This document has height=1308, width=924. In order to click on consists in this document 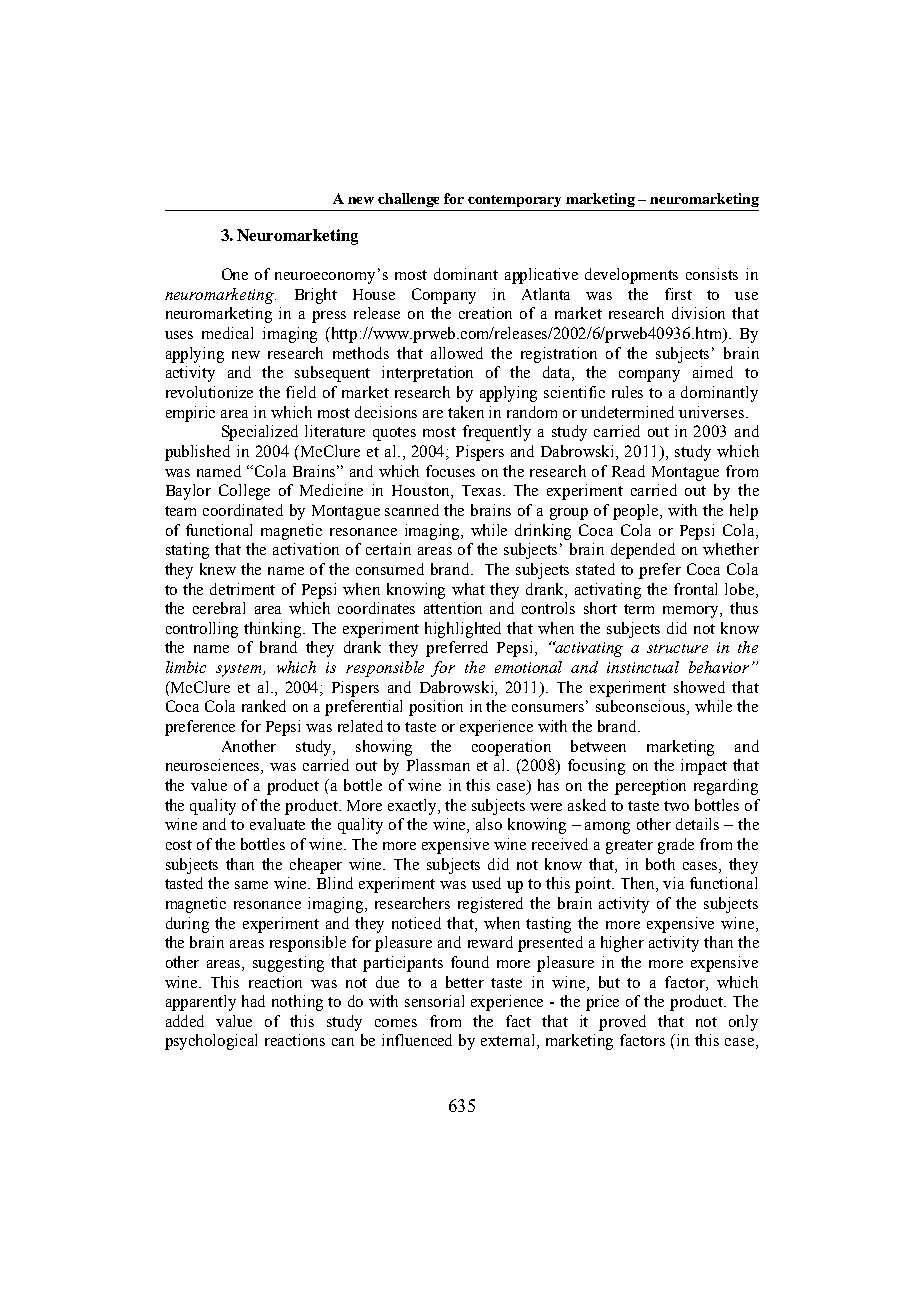, I will do `click(712, 274)`.
